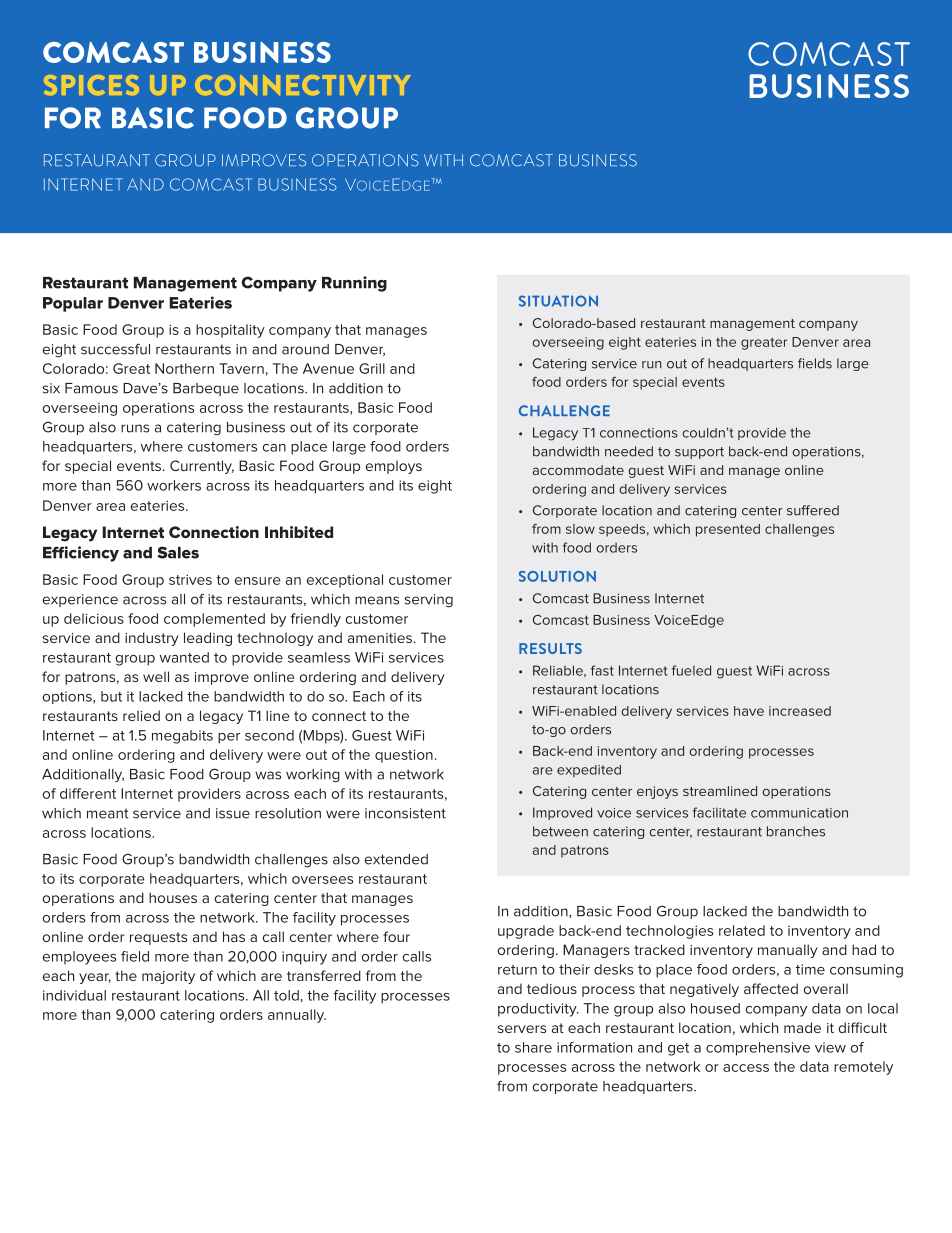 The width and height of the page is (952, 1233). What do you see at coordinates (404, 756) in the page?
I see `question` at bounding box center [404, 756].
